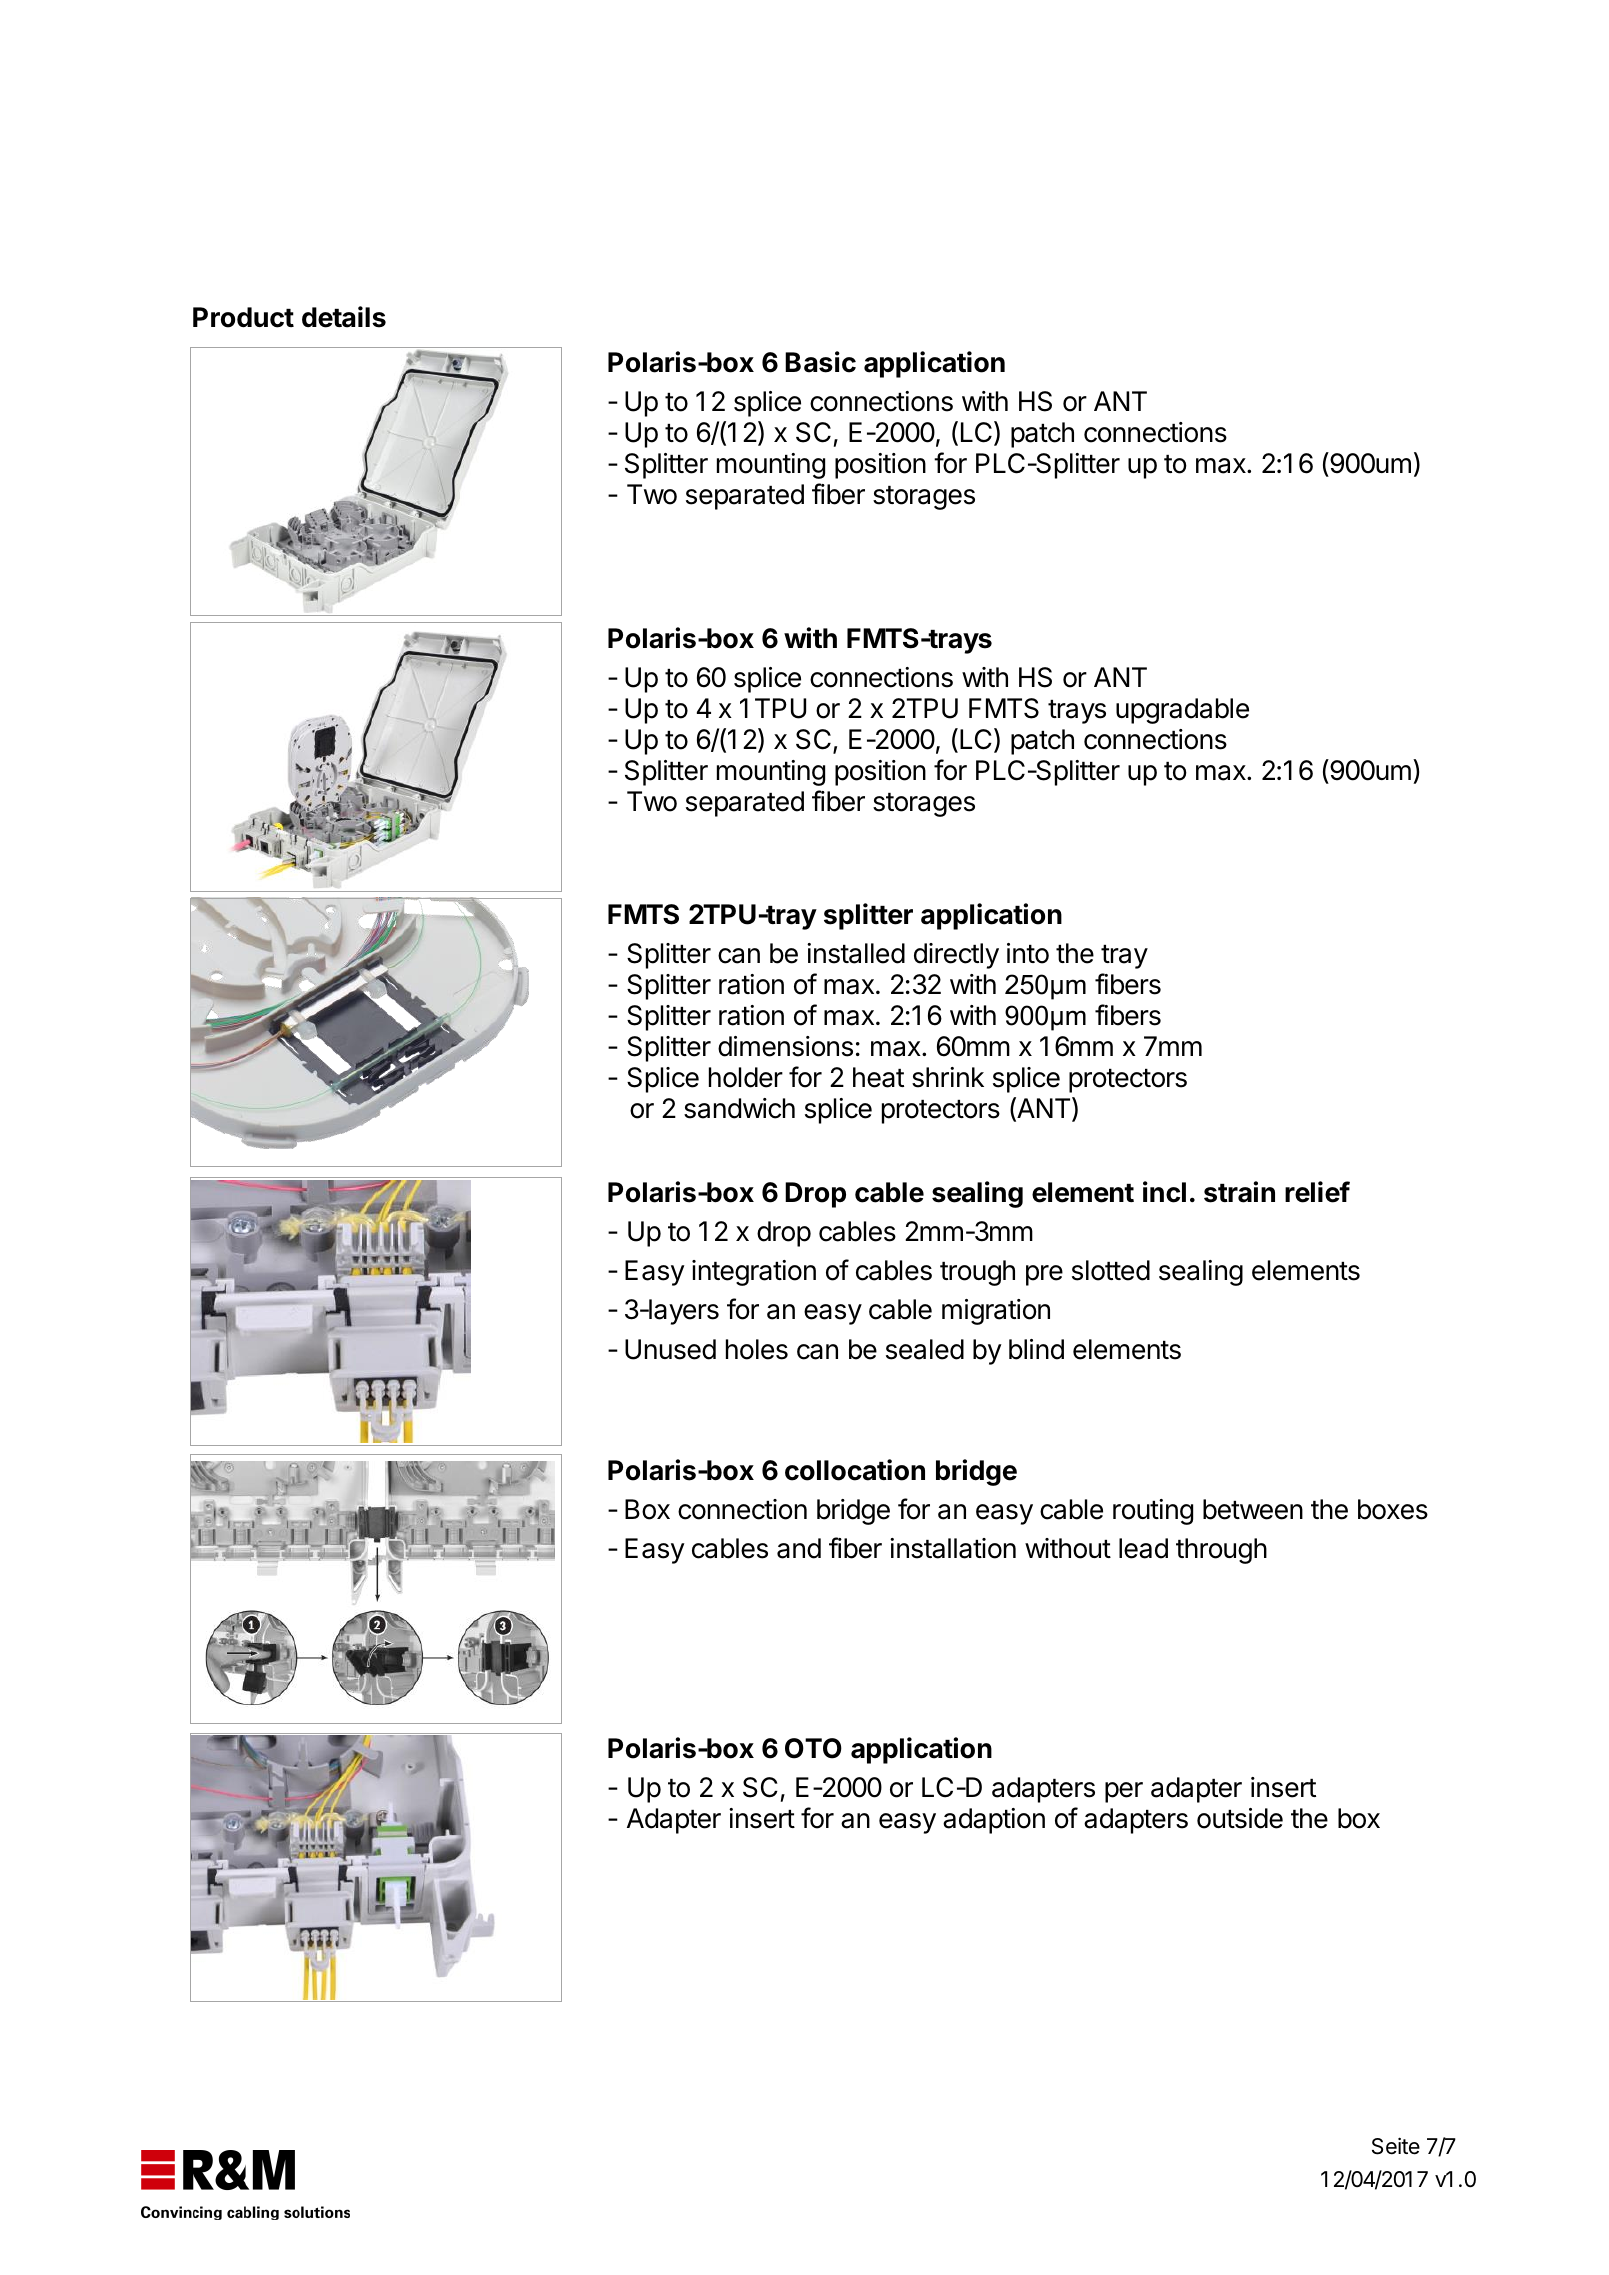 This page has width=1609, height=2275. What do you see at coordinates (813, 1748) in the page?
I see `OTO` at bounding box center [813, 1748].
